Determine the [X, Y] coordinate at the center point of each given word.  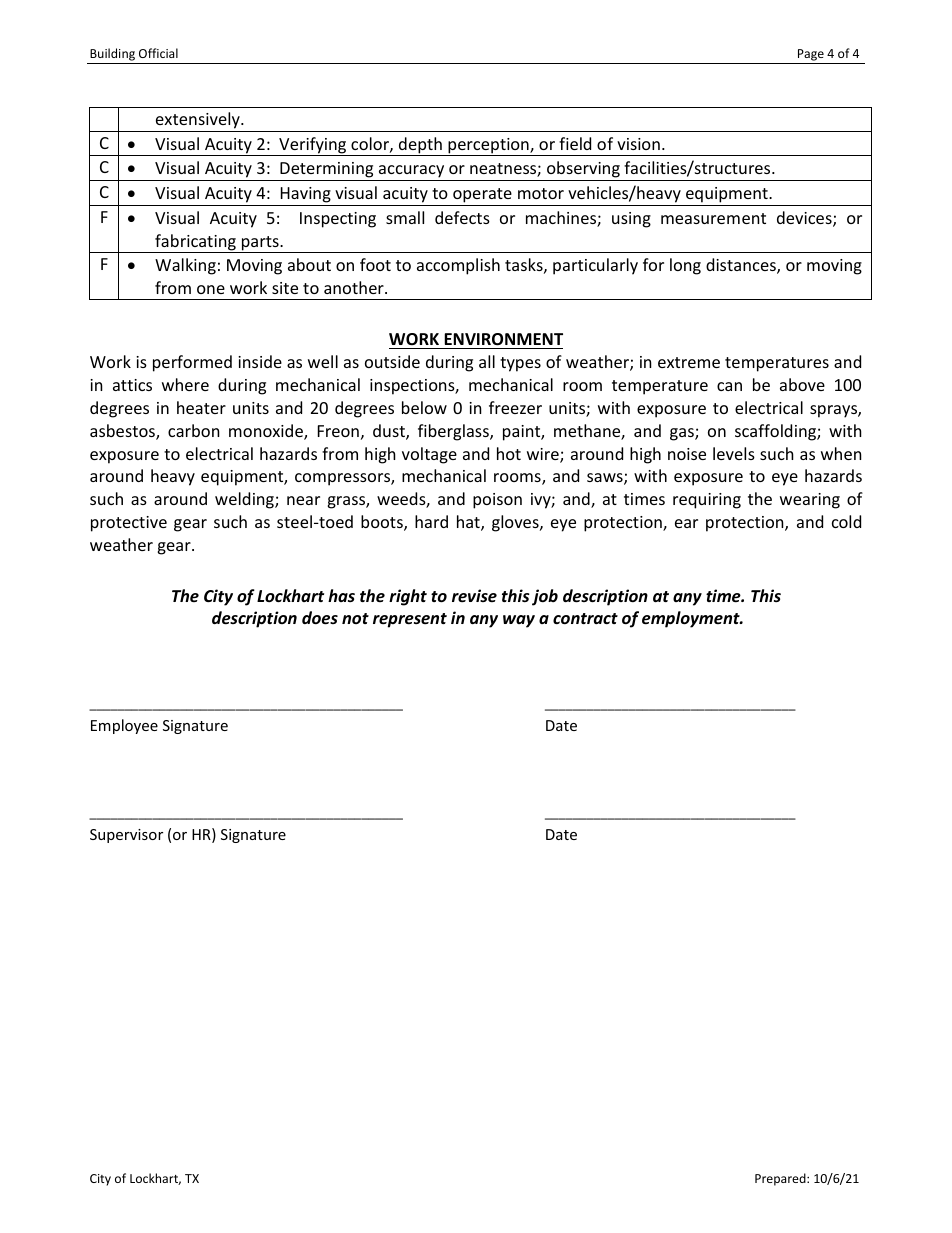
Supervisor [126, 836]
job [545, 597]
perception [488, 147]
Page [811, 55]
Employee [124, 726]
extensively [198, 122]
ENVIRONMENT [503, 339]
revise [474, 595]
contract [585, 618]
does [320, 618]
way [519, 621]
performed [192, 363]
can [729, 386]
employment [692, 619]
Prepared [781, 1179]
